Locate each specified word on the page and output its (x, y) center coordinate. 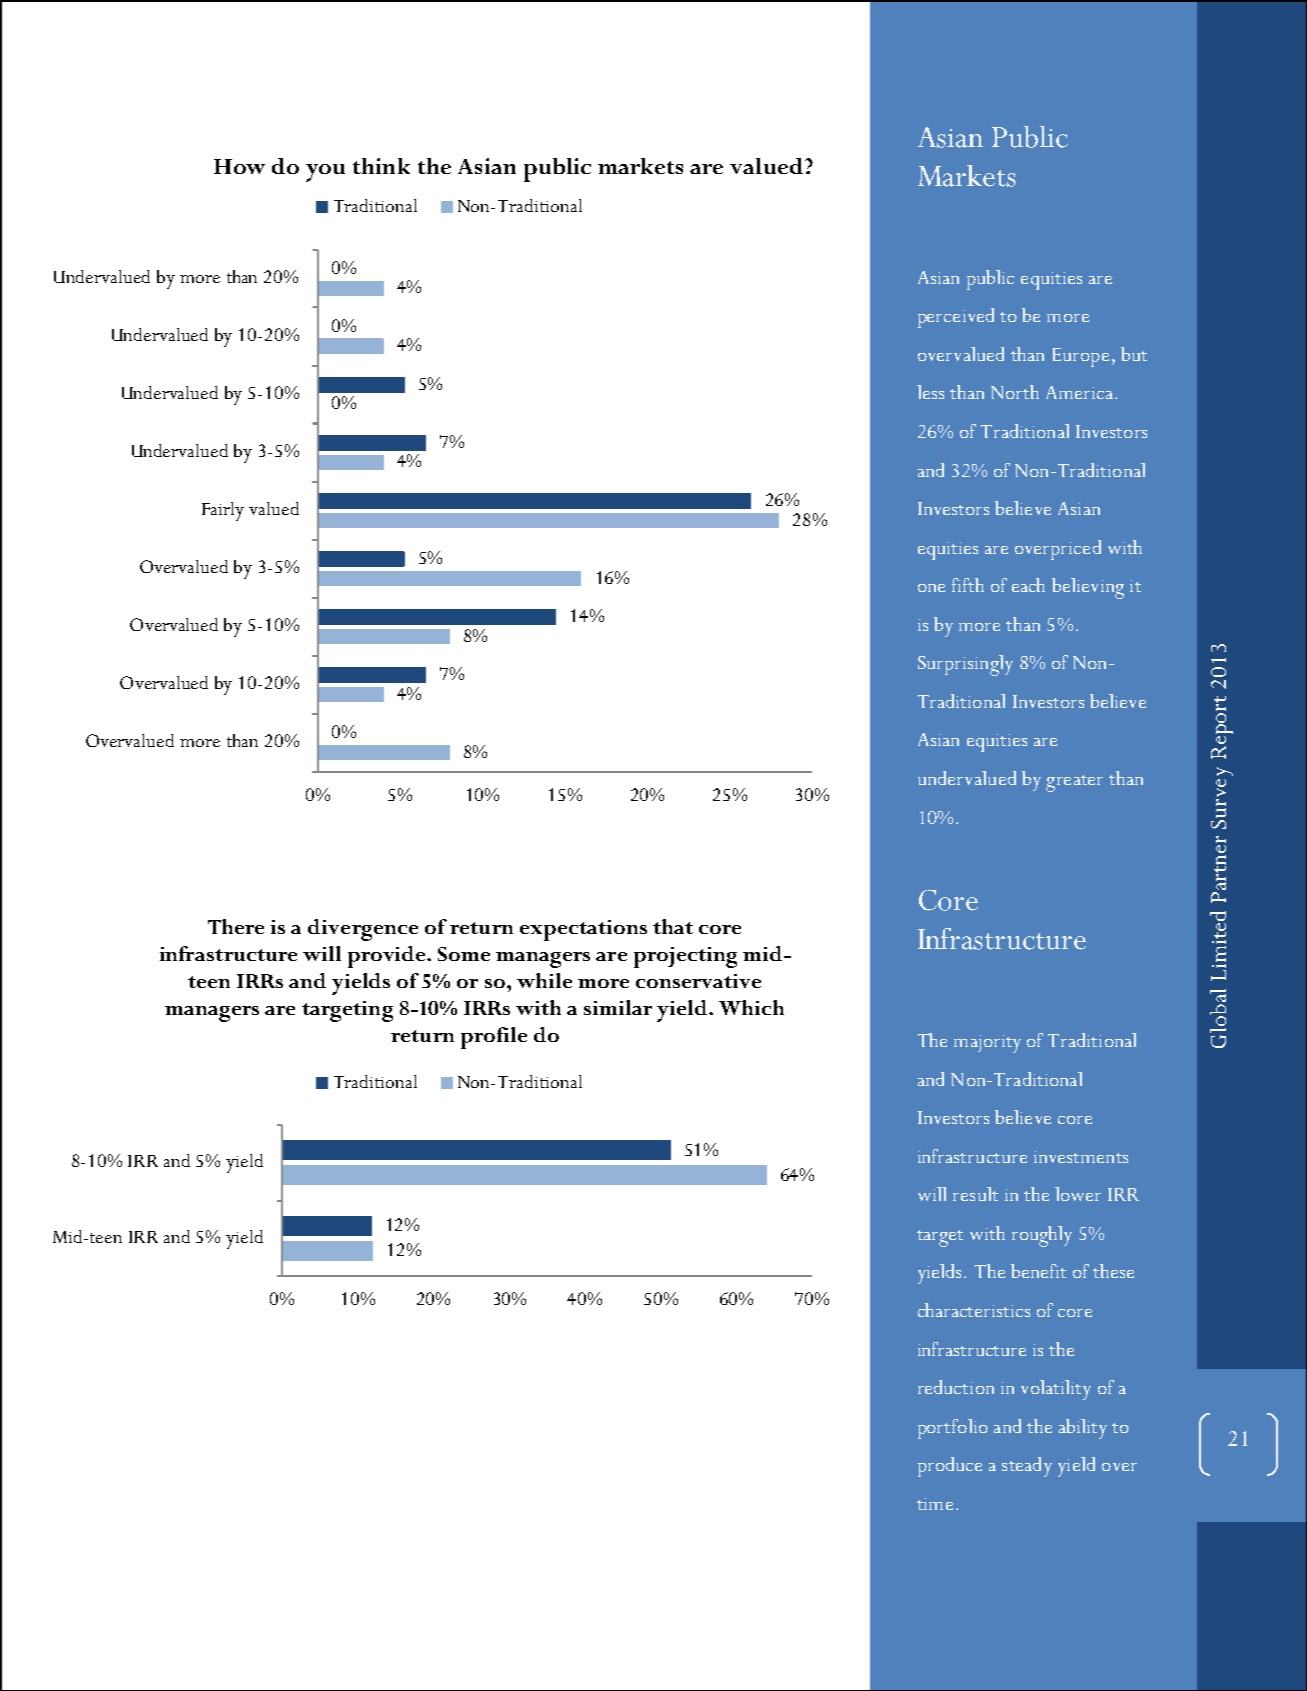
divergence (363, 930)
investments (1081, 1157)
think (381, 166)
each (1028, 585)
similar (618, 1007)
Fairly (223, 511)
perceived (956, 318)
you (325, 173)
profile (494, 1038)
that (673, 926)
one (931, 588)
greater (1074, 783)
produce (950, 1467)
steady (1027, 1467)
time (935, 1504)
